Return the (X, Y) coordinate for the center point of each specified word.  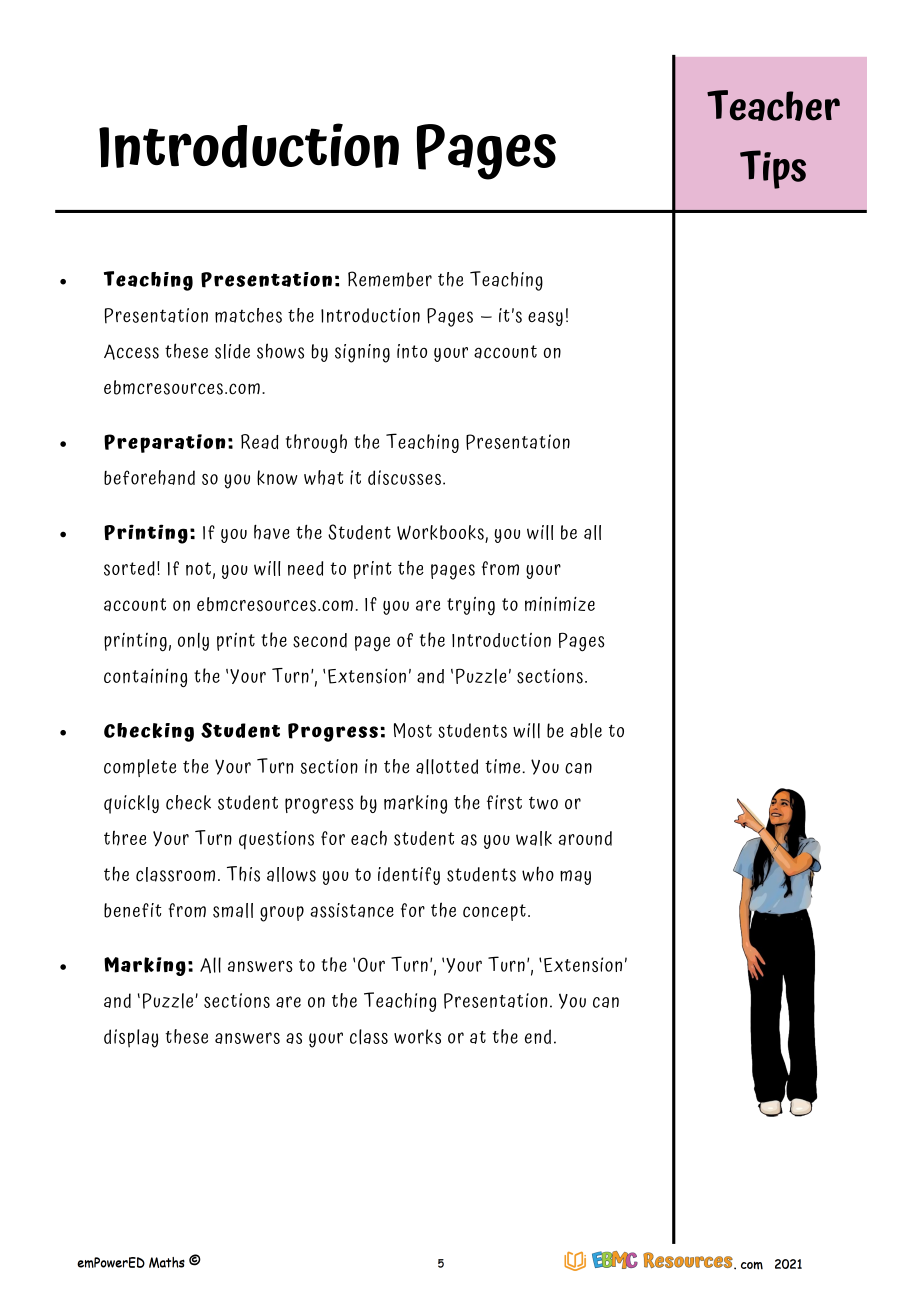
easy (545, 318)
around (585, 838)
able (586, 730)
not (198, 569)
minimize (560, 604)
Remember (390, 279)
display (131, 1038)
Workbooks (441, 534)
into (412, 351)
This (243, 874)
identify (409, 876)
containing (145, 678)
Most (413, 730)
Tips (773, 169)
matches (248, 315)
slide (232, 351)
